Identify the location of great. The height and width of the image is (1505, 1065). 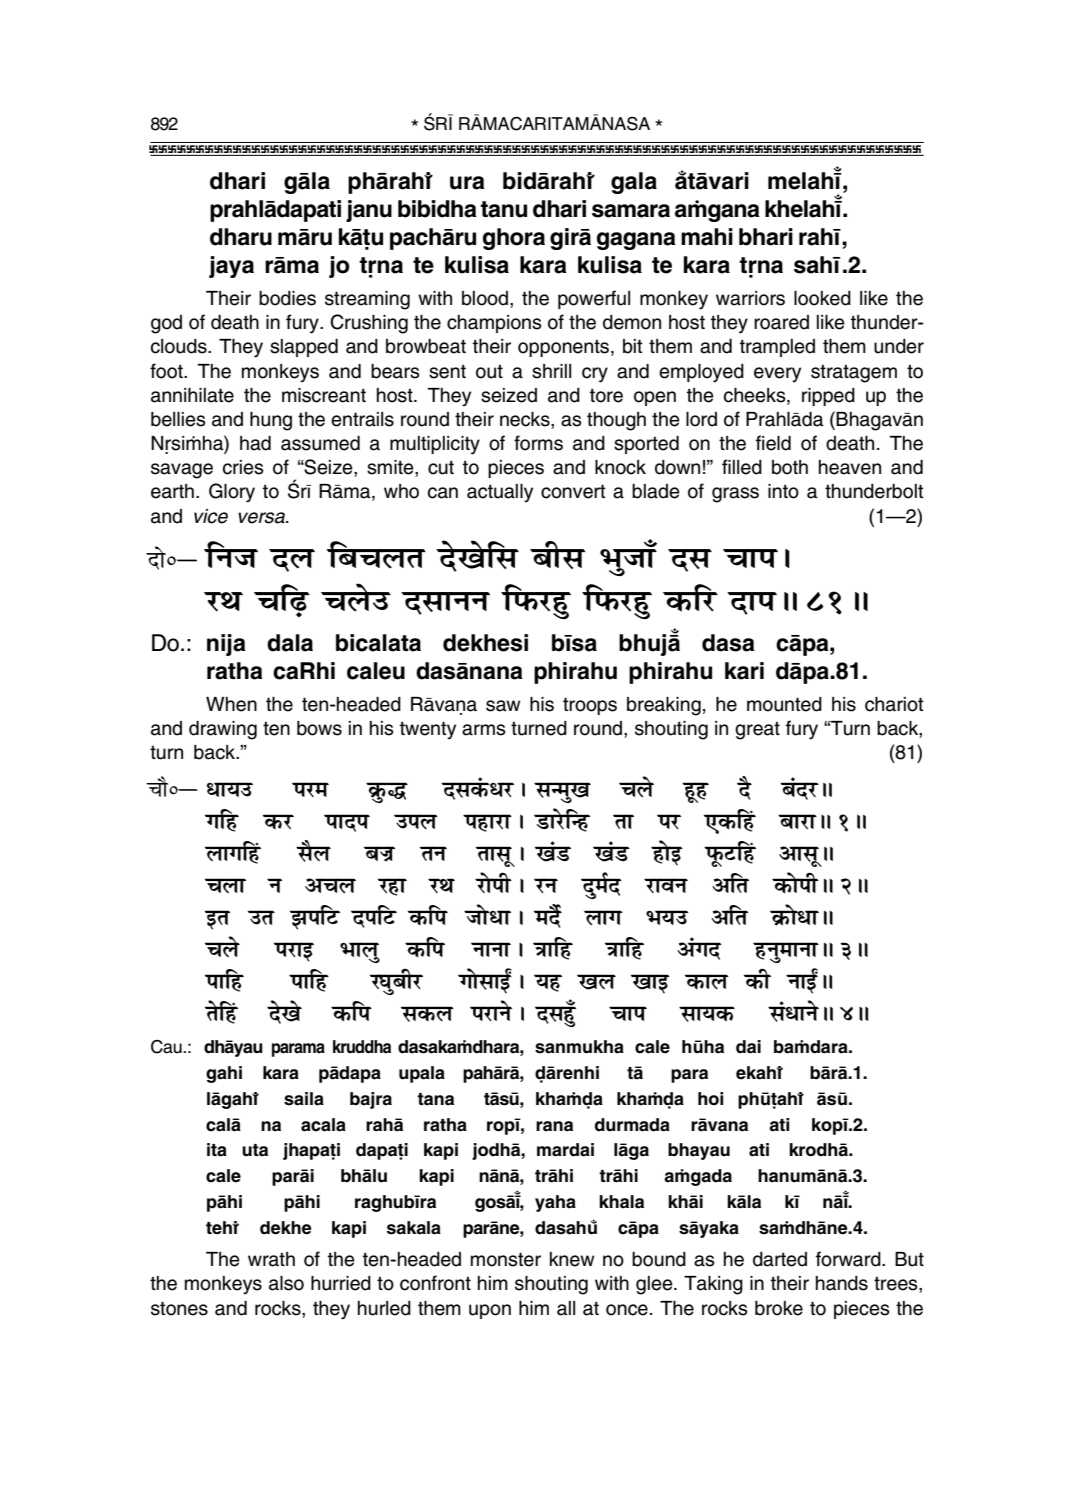
(757, 731).
